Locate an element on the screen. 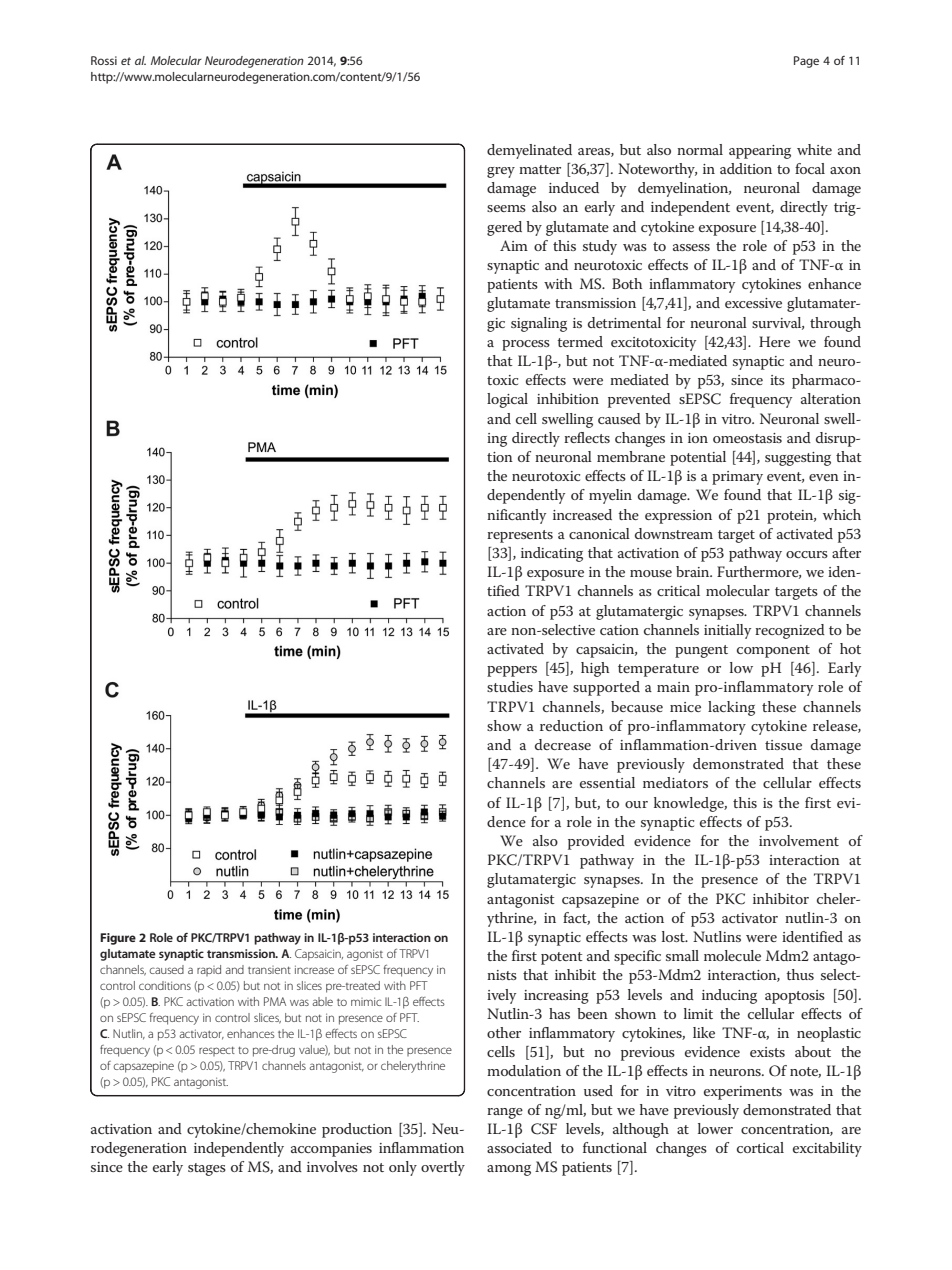 This screenshot has height=1270, width=952. Rossi is located at coordinates (104, 60).
